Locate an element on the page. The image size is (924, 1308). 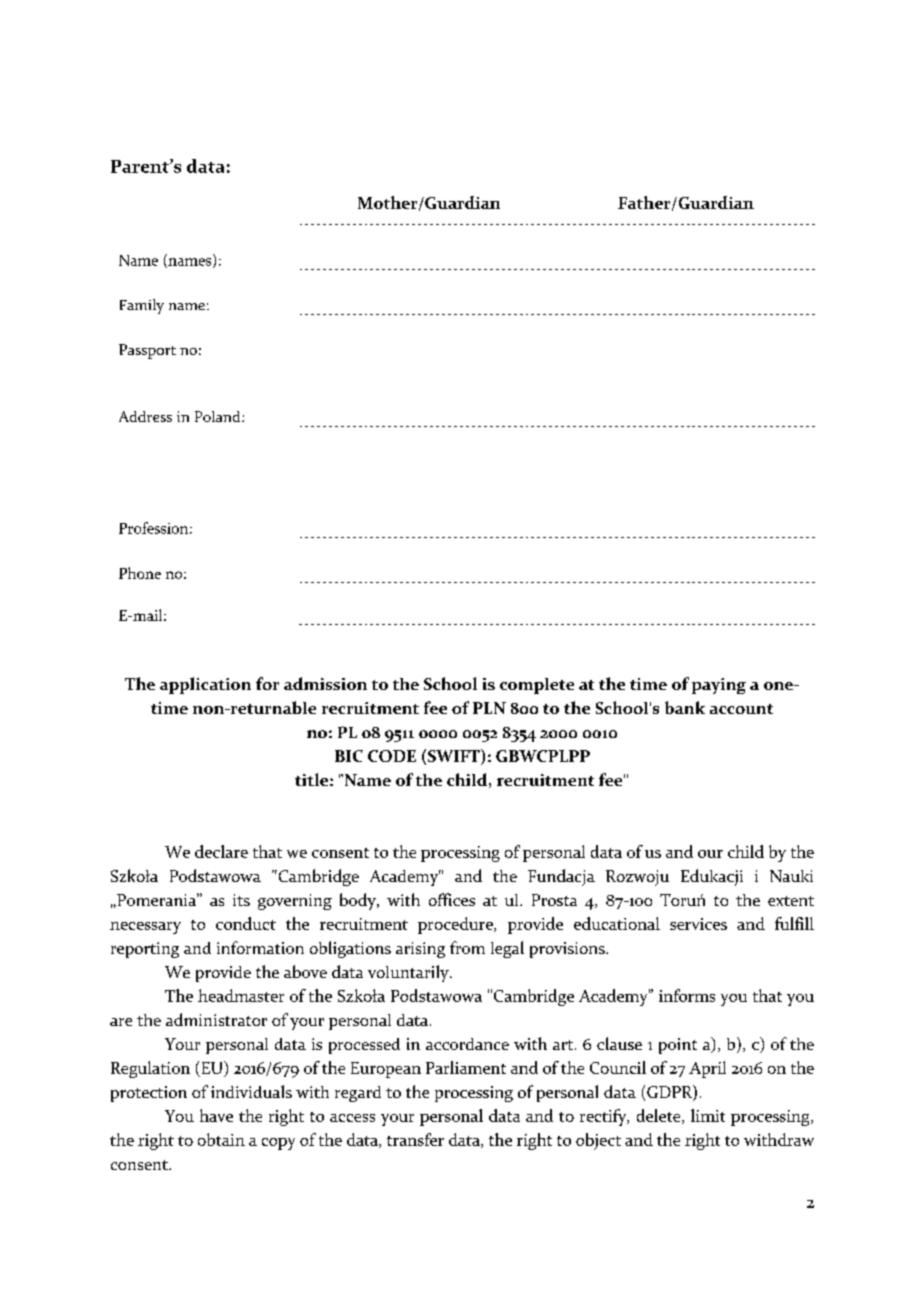
conduct is located at coordinates (246, 923).
